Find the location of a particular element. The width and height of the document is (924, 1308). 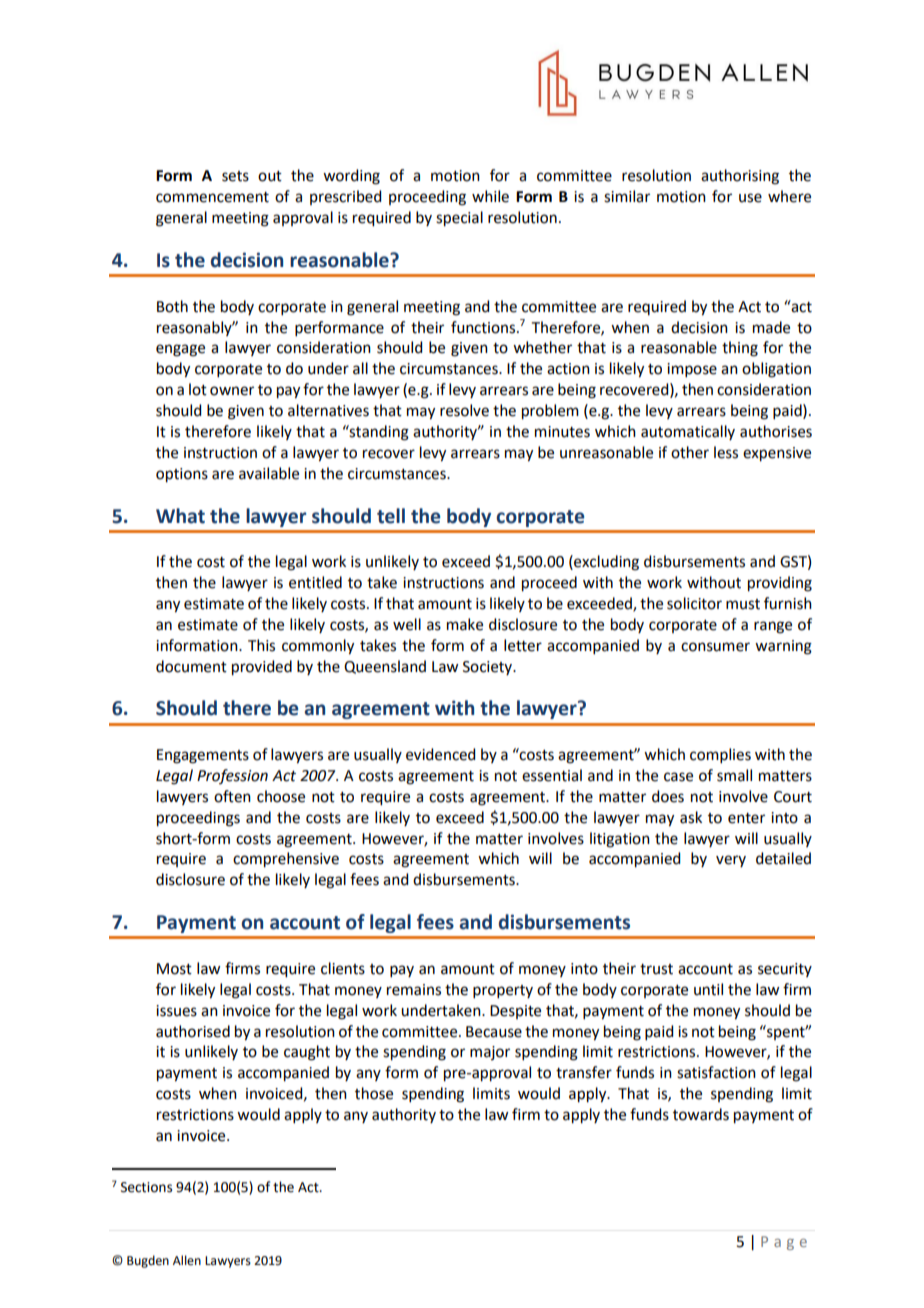

towards is located at coordinates (701, 1114).
